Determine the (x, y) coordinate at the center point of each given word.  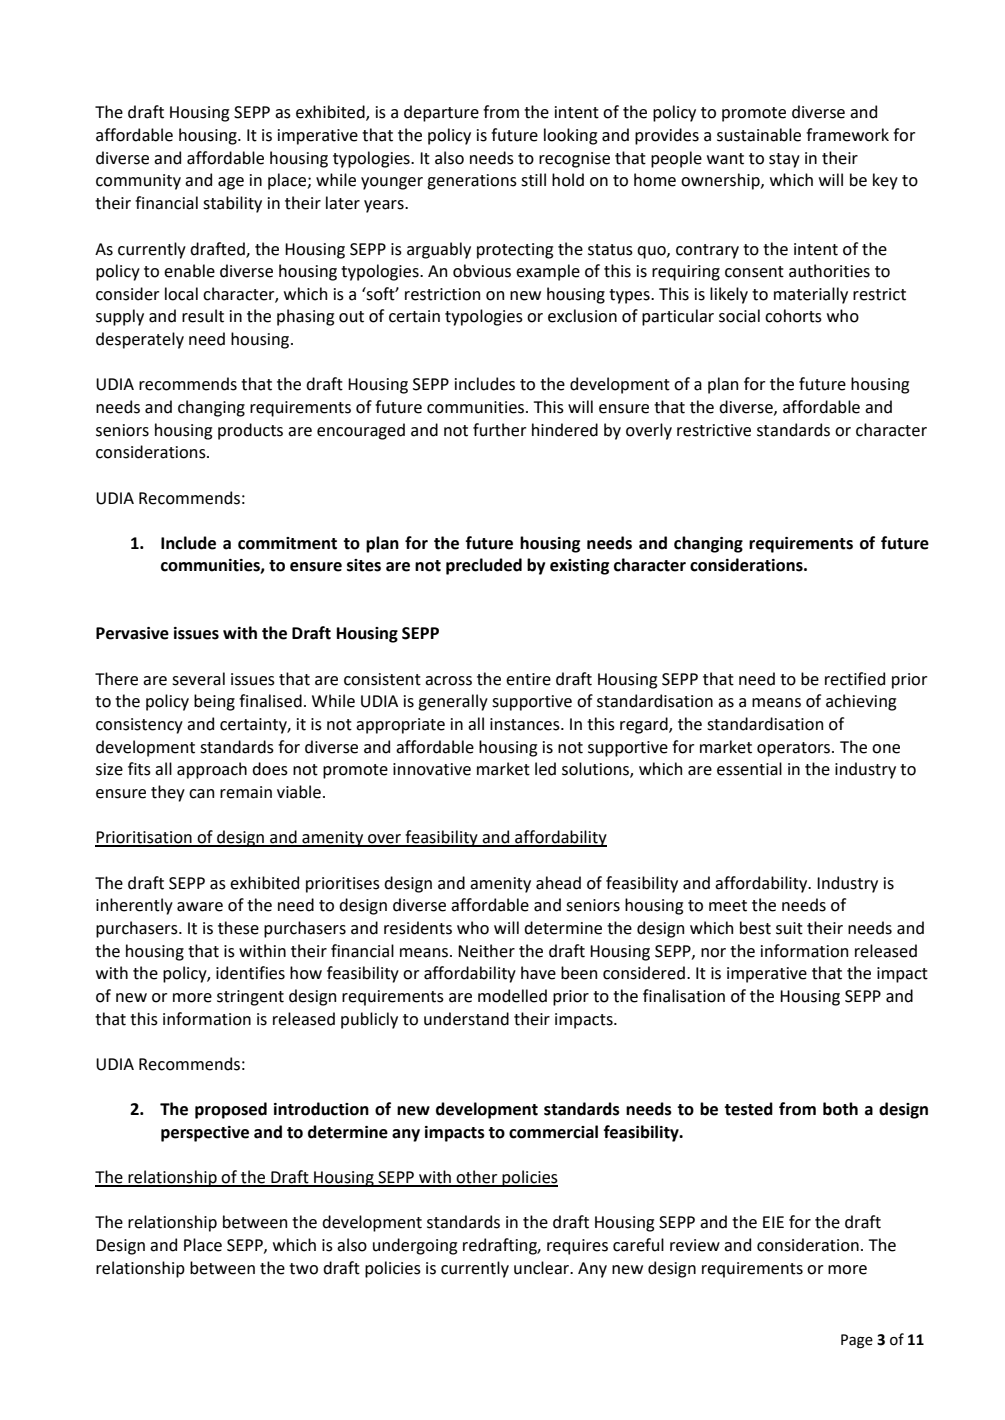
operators (795, 749)
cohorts (793, 316)
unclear (543, 1268)
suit (789, 928)
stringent (250, 998)
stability (232, 204)
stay (784, 160)
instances (526, 724)
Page (857, 1341)
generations (472, 182)
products (250, 431)
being (214, 702)
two (303, 1269)
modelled (512, 996)
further (499, 430)
